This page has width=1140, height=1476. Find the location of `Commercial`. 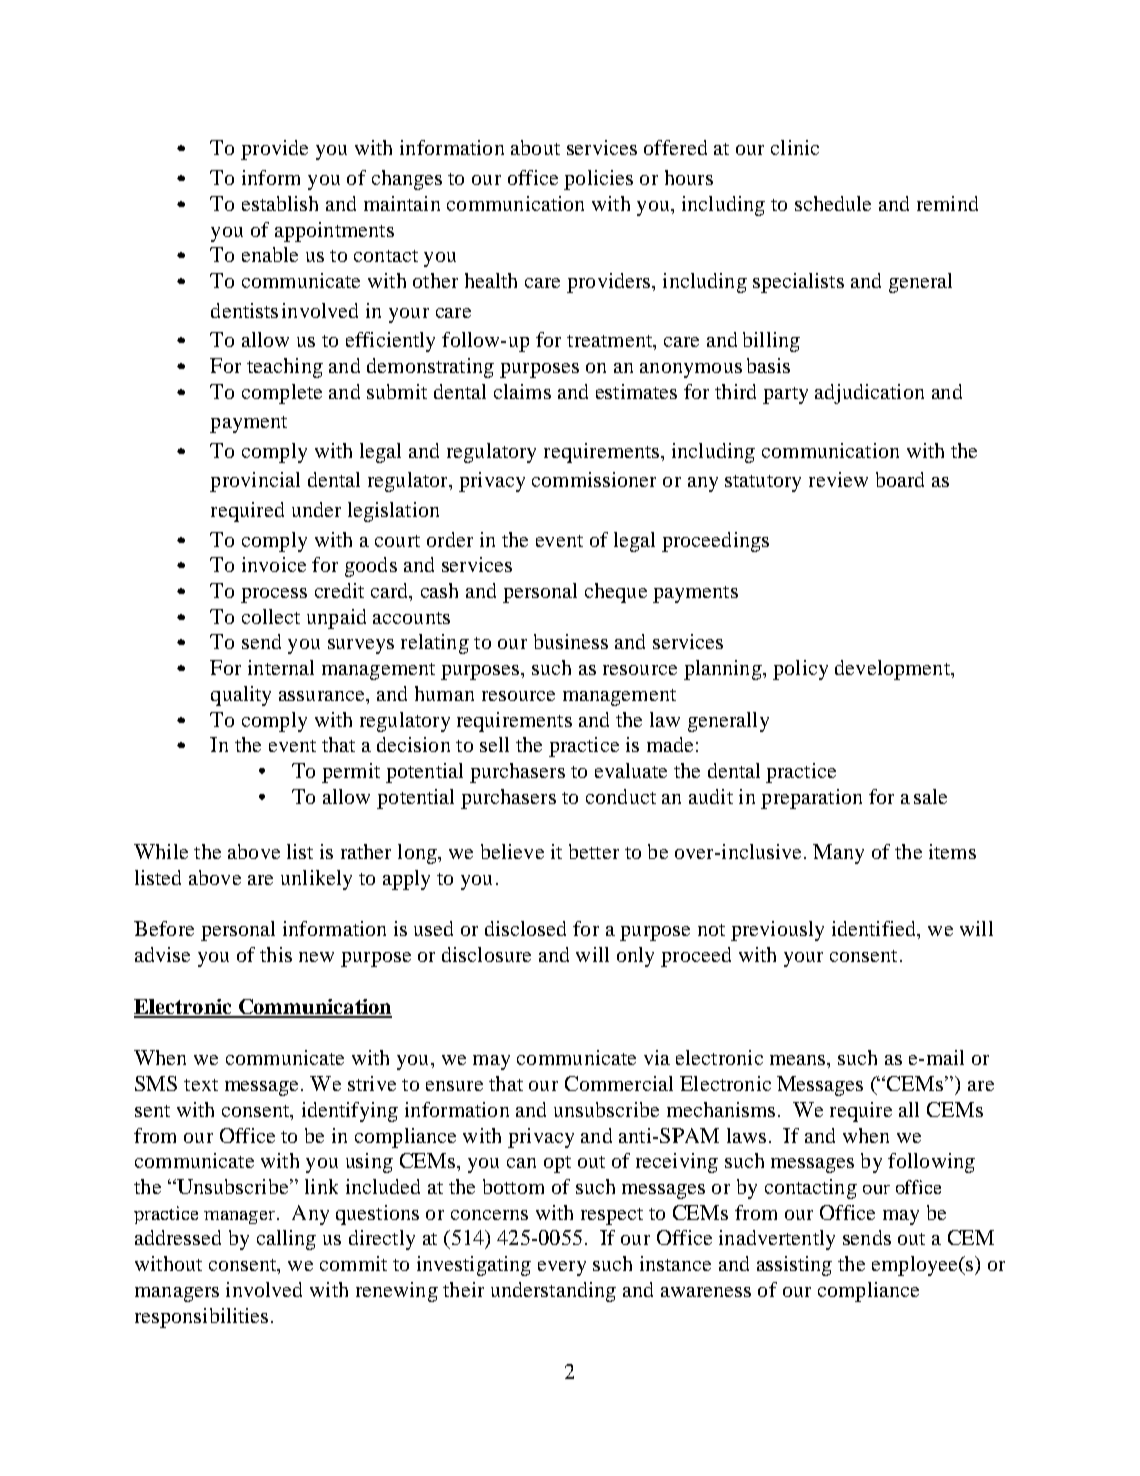

Commercial is located at coordinates (619, 1083).
